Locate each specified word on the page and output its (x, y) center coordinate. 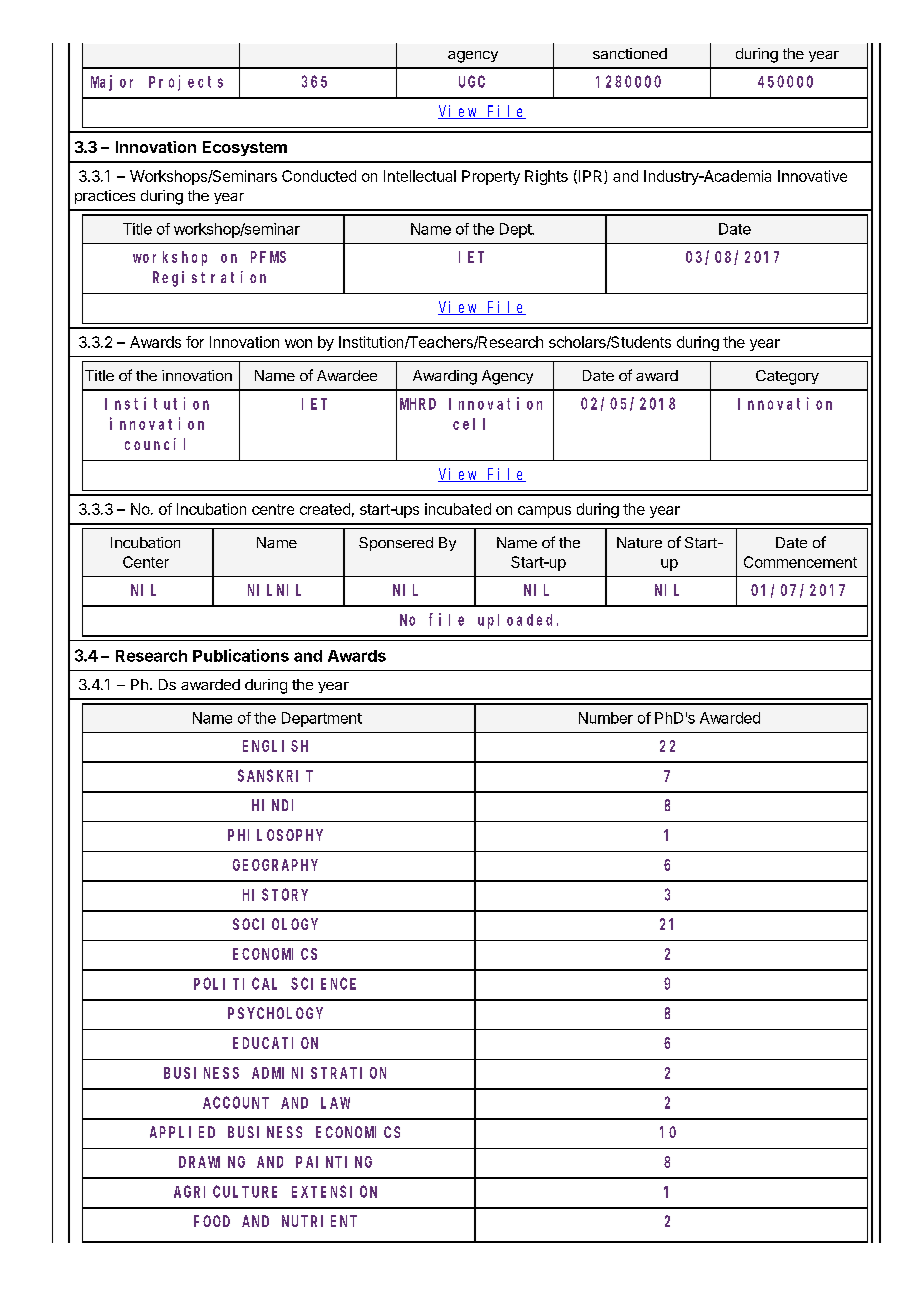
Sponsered (396, 544)
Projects (186, 83)
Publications (241, 655)
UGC (472, 82)
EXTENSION (334, 1192)
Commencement (800, 562)
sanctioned (630, 53)
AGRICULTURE (225, 1192)
